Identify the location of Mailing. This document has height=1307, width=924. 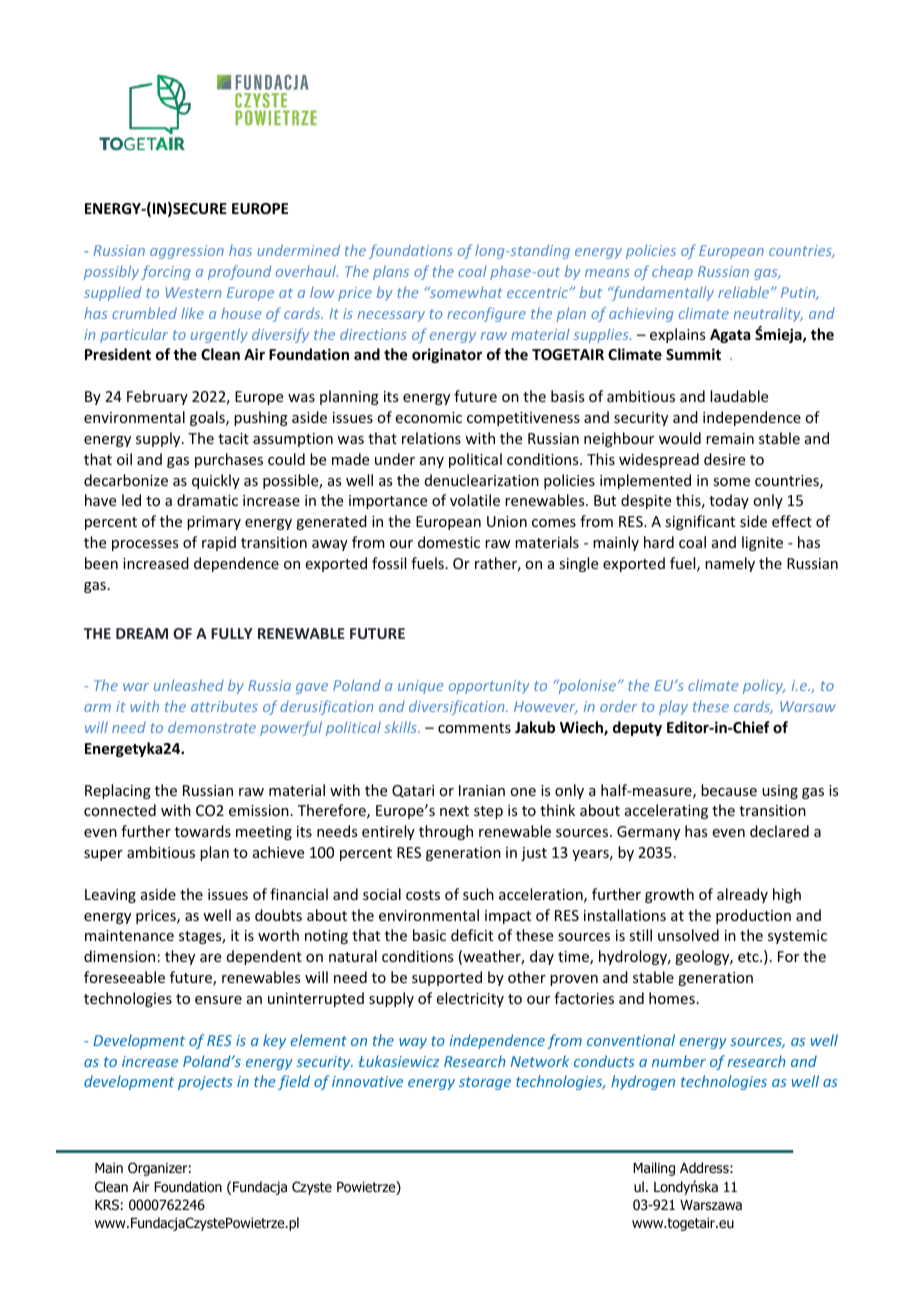
(654, 1169).
